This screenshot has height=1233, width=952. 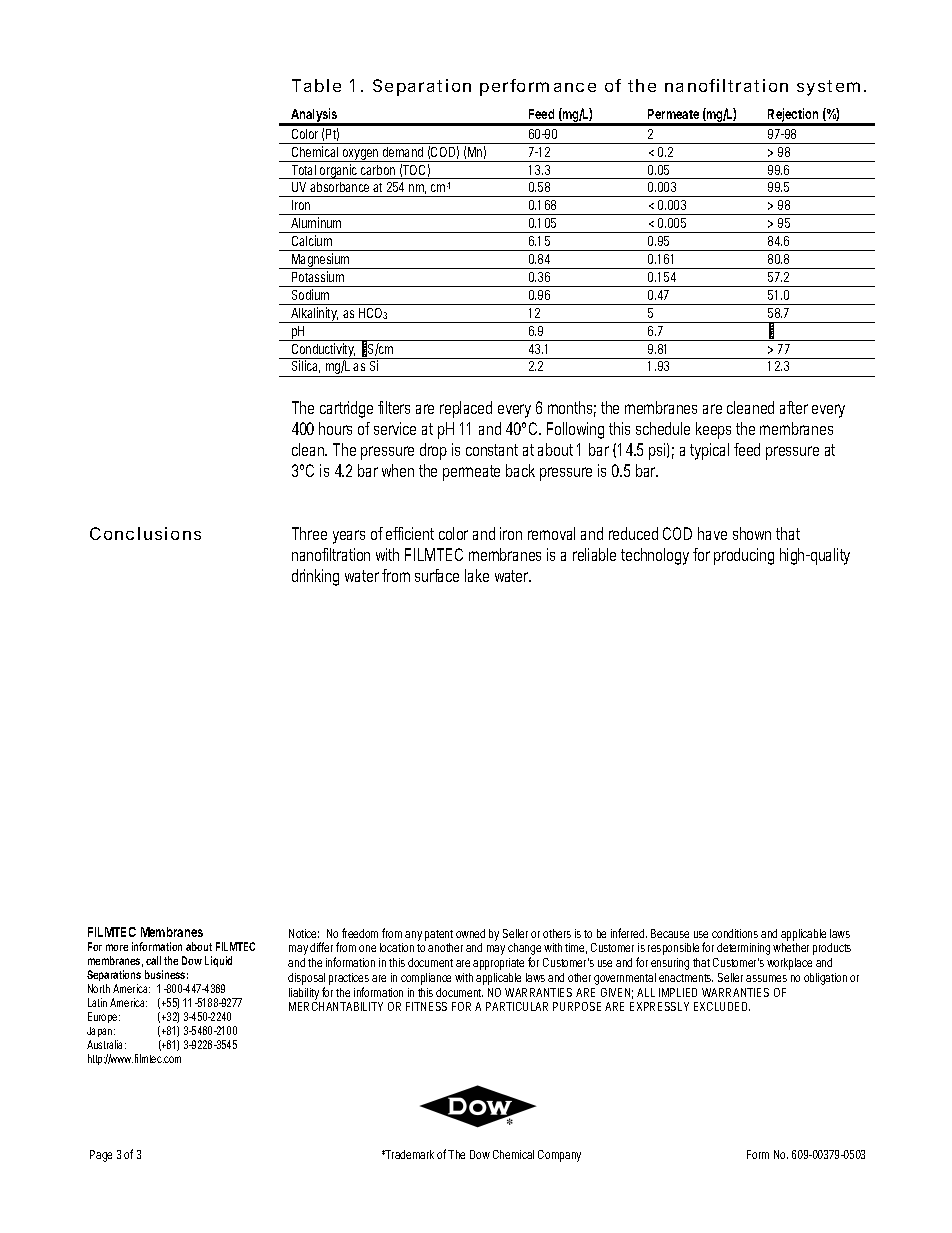 I want to click on lake, so click(x=477, y=575).
